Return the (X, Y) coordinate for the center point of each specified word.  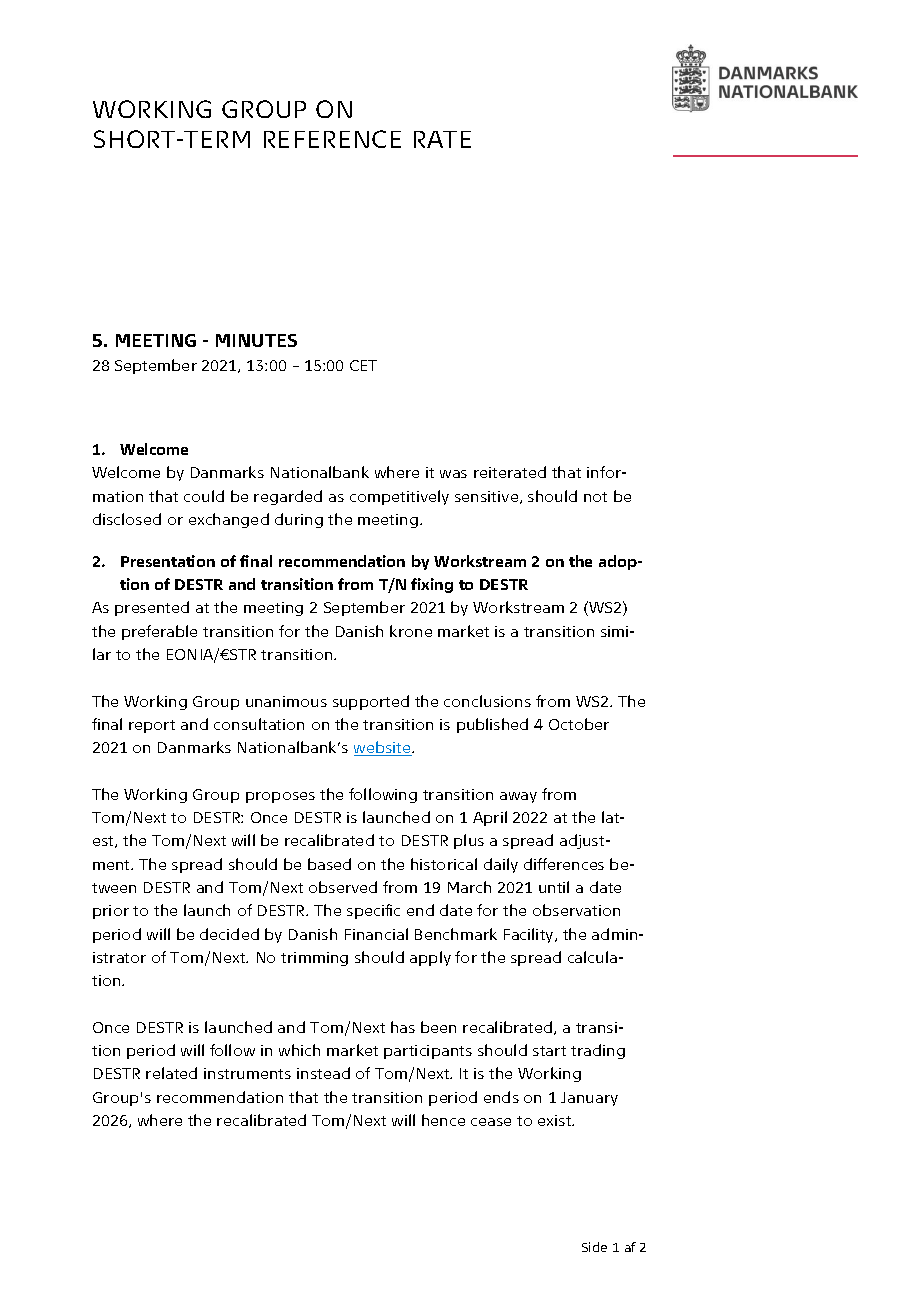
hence (443, 1120)
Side (594, 1247)
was (453, 474)
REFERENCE (332, 139)
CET (363, 365)
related (171, 1073)
